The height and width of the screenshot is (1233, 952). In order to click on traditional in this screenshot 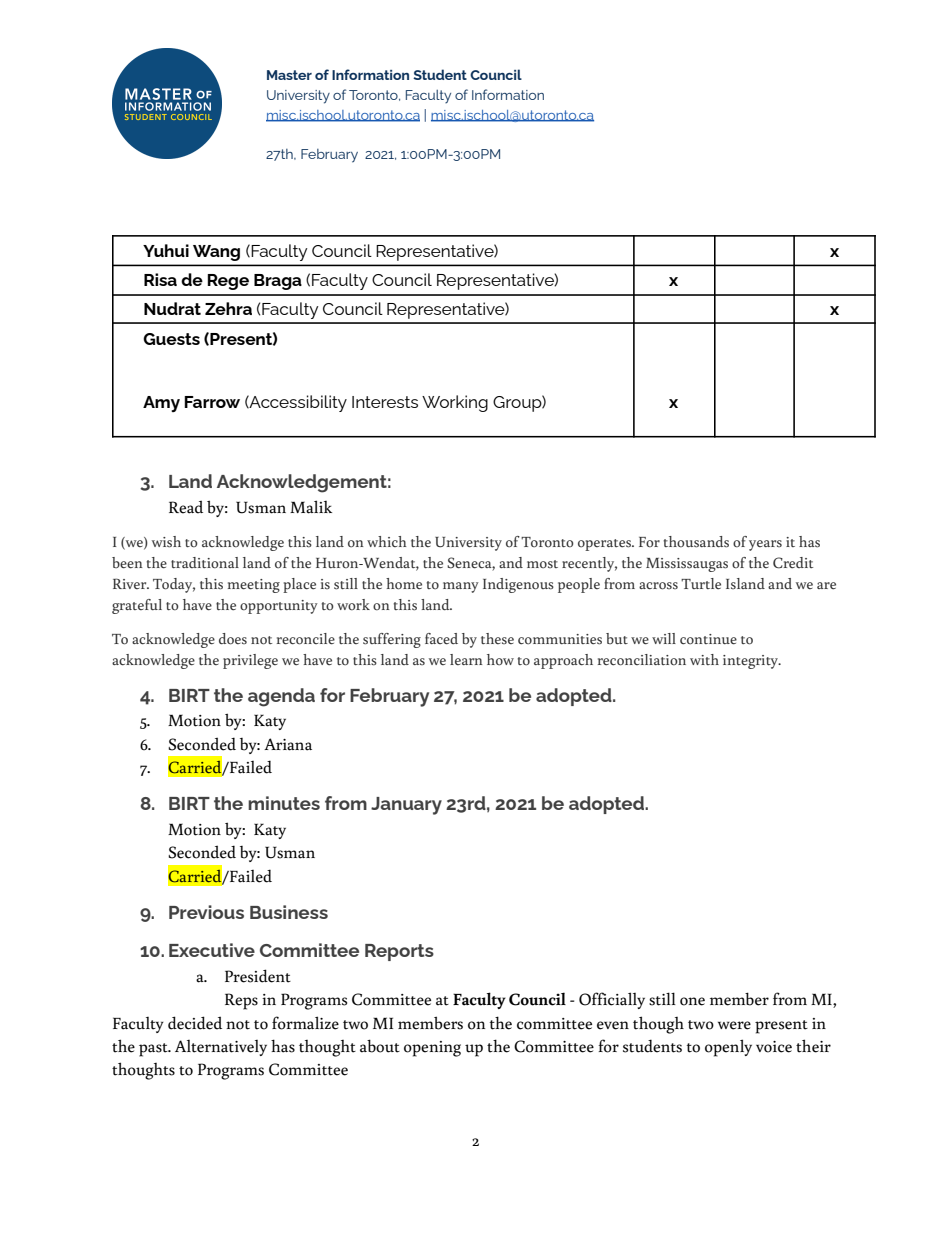, I will do `click(205, 563)`.
